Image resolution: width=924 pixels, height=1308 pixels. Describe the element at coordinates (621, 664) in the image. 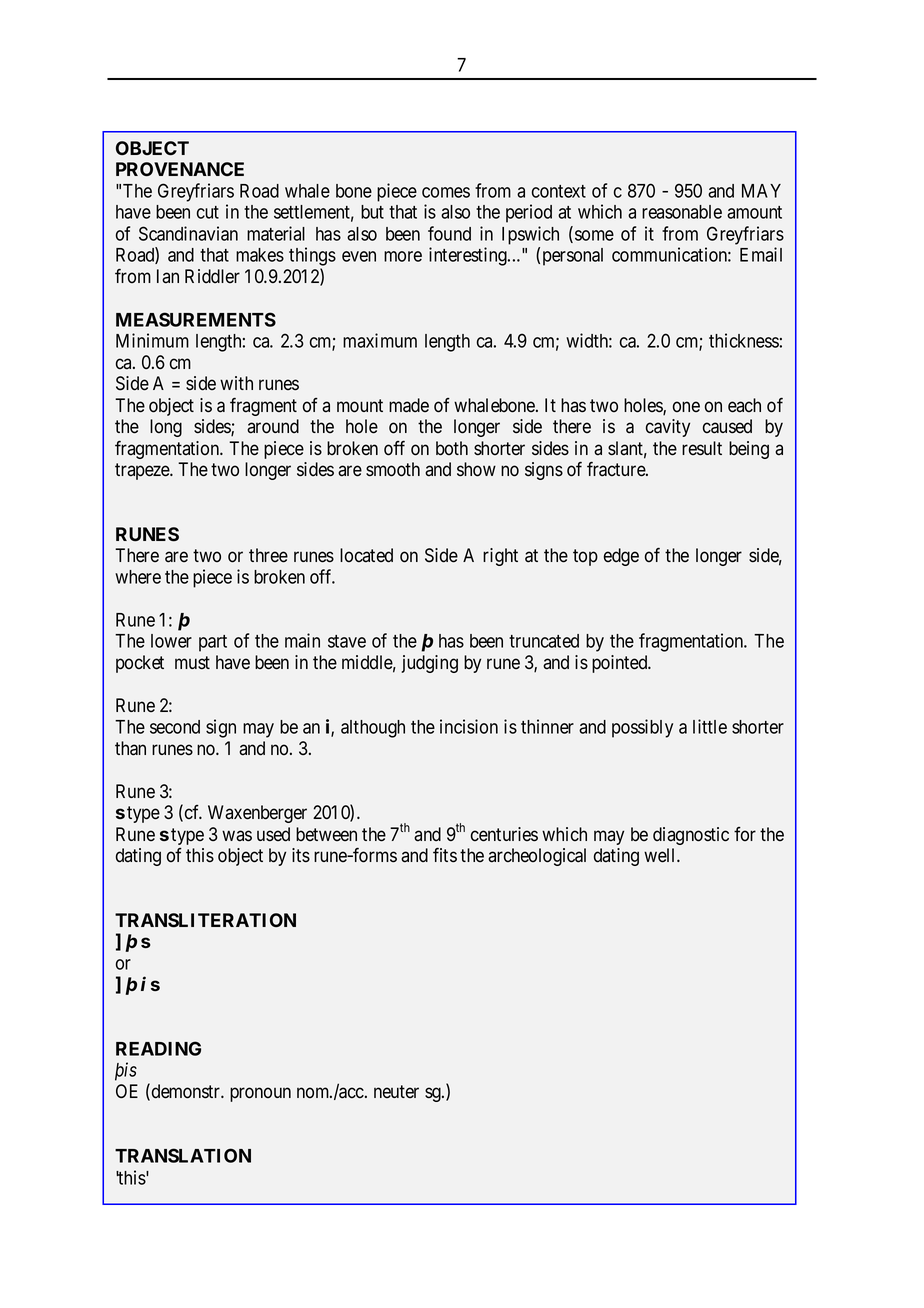

I see `pointed` at that location.
